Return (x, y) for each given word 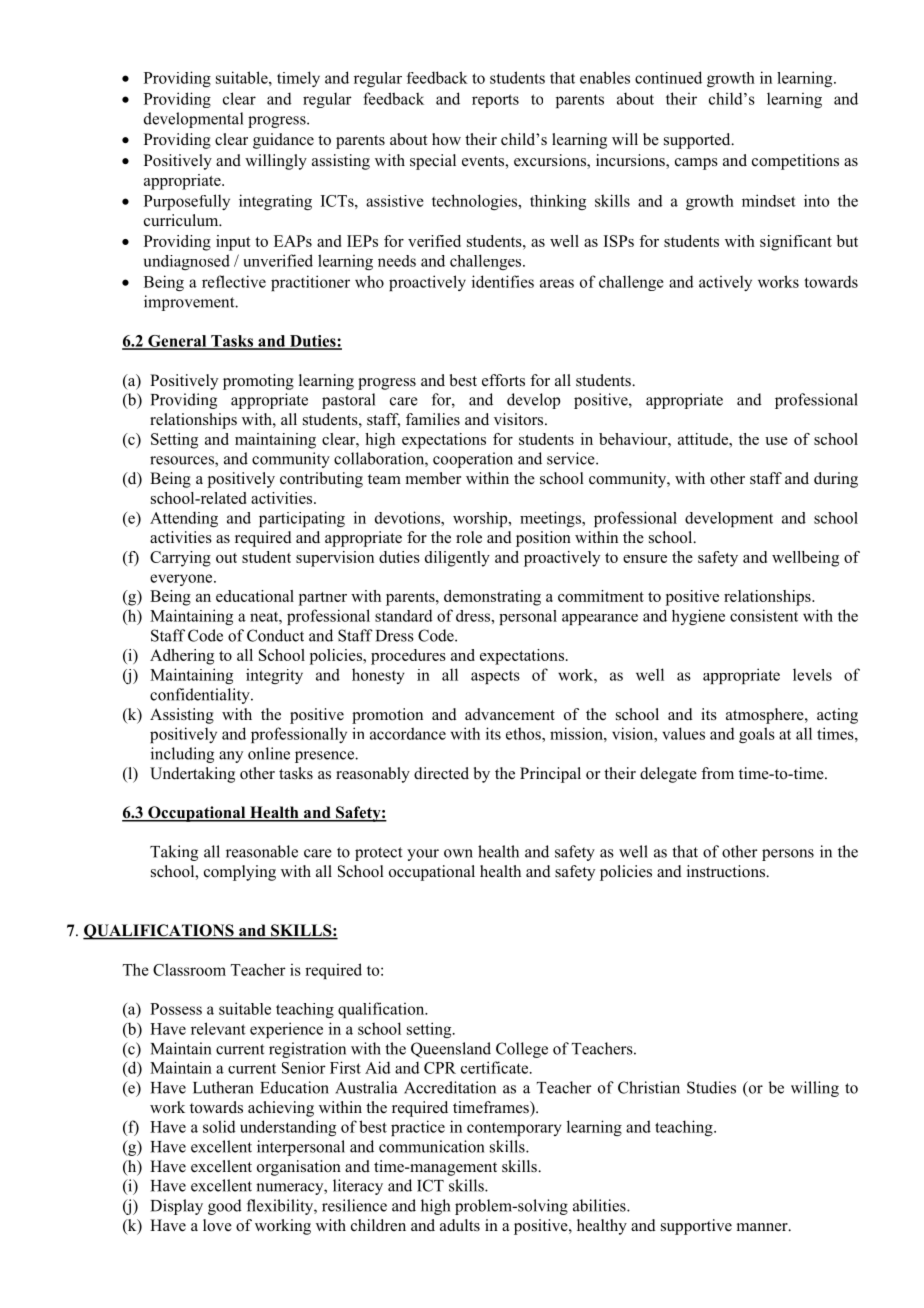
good (225, 1207)
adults (460, 1225)
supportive (696, 1227)
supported (698, 141)
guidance (283, 141)
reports (495, 101)
